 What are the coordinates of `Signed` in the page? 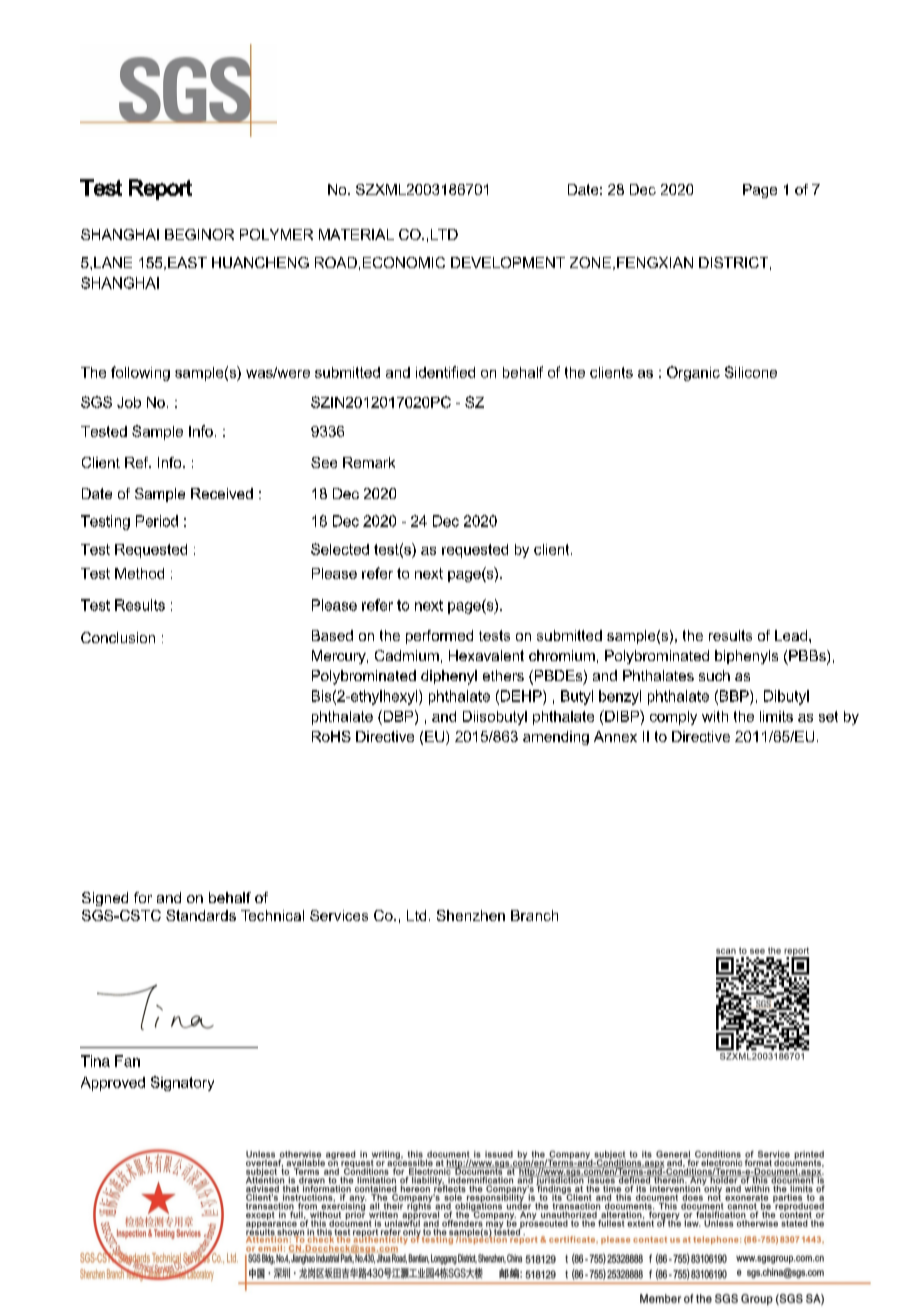 It's located at (105, 899).
